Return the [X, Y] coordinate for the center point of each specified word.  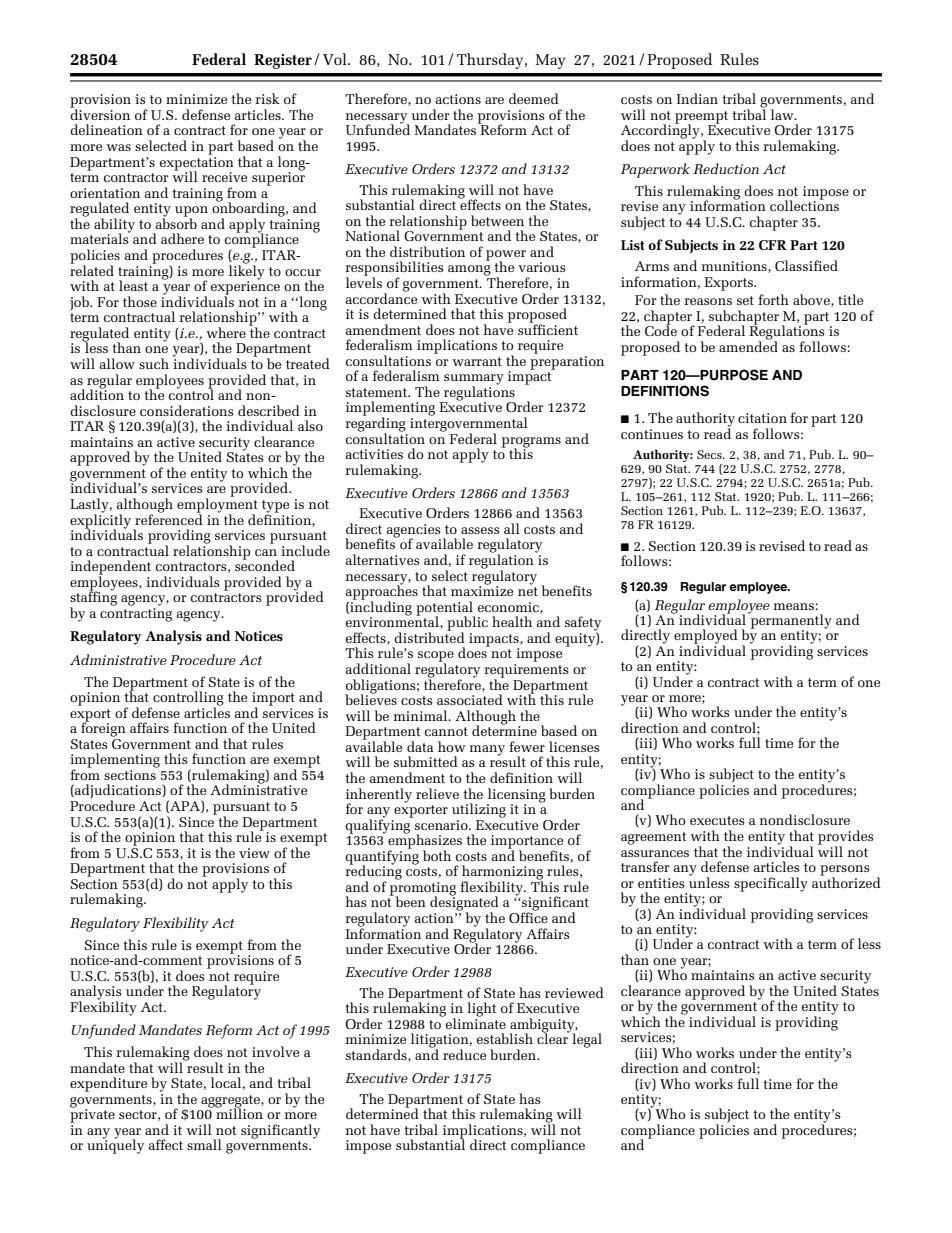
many [487, 750]
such [154, 363]
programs [531, 443]
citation [762, 418]
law [783, 114]
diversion [100, 113]
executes [717, 820]
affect [166, 1144]
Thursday [491, 61]
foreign [103, 728]
